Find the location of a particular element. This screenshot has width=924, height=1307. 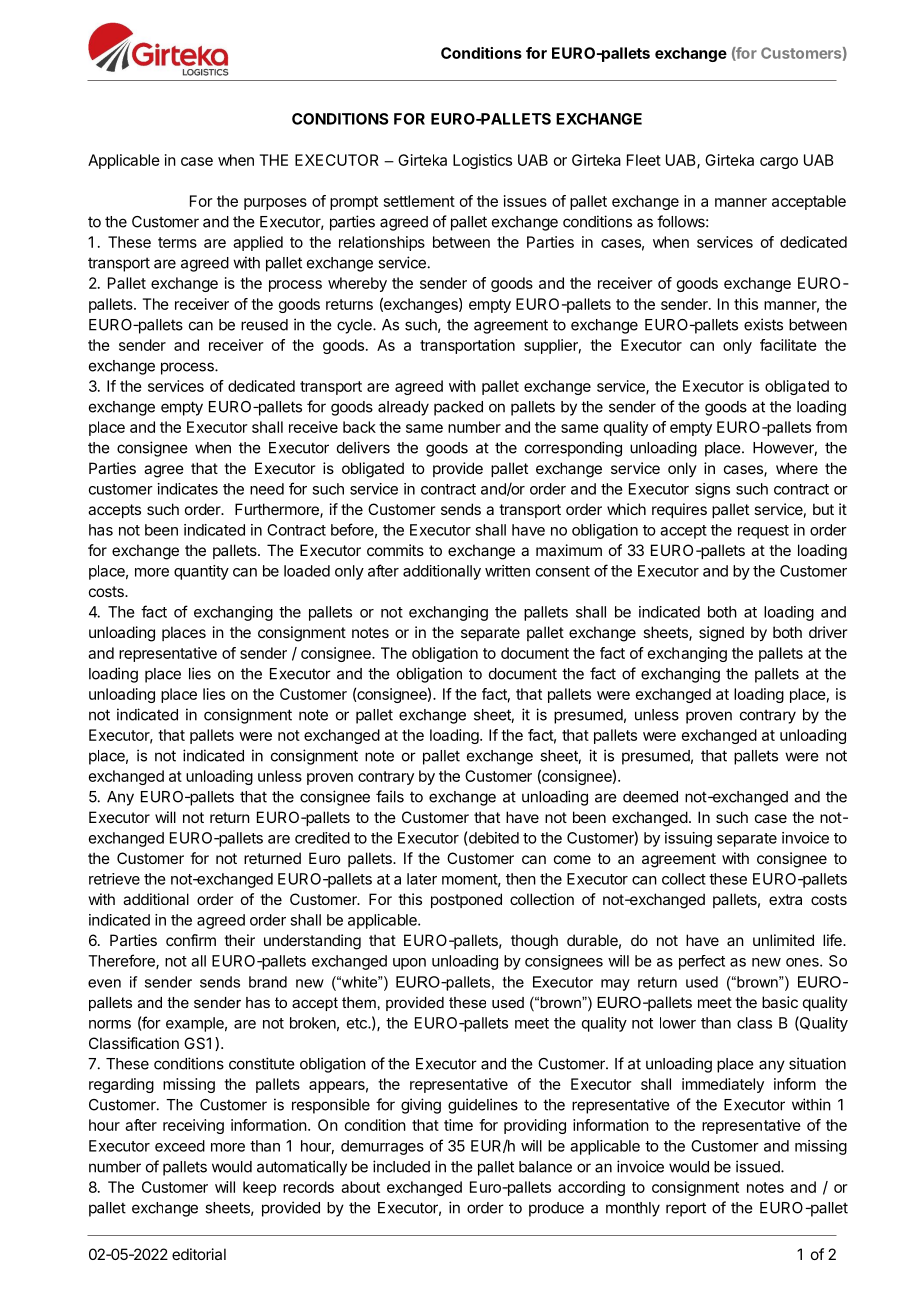

request is located at coordinates (763, 532).
